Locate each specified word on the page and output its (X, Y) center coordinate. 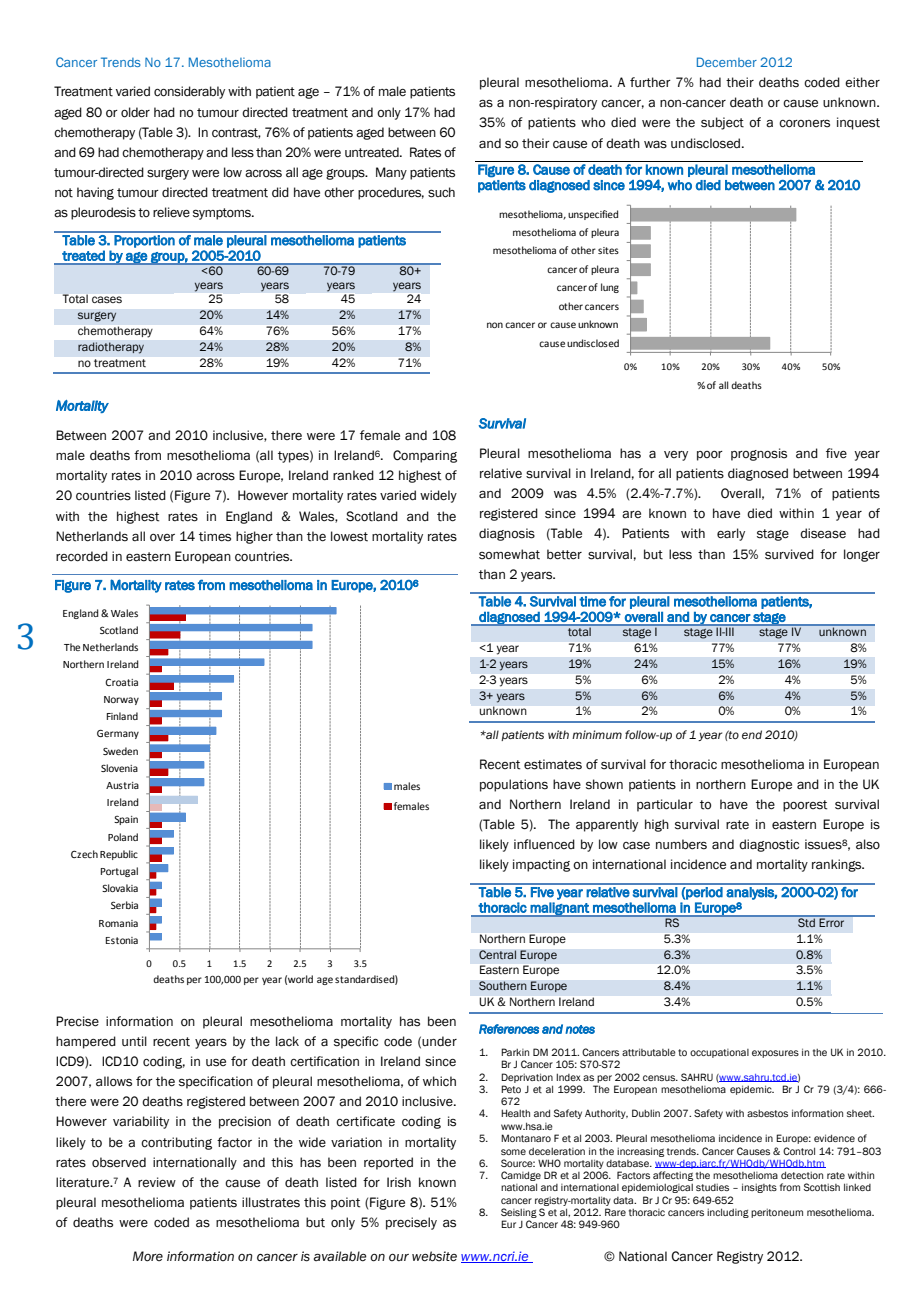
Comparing (425, 456)
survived (789, 554)
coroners (804, 124)
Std (806, 921)
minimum (597, 734)
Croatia (121, 682)
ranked (353, 475)
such (441, 192)
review (157, 1182)
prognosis (759, 454)
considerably (189, 92)
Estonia (122, 940)
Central (497, 955)
